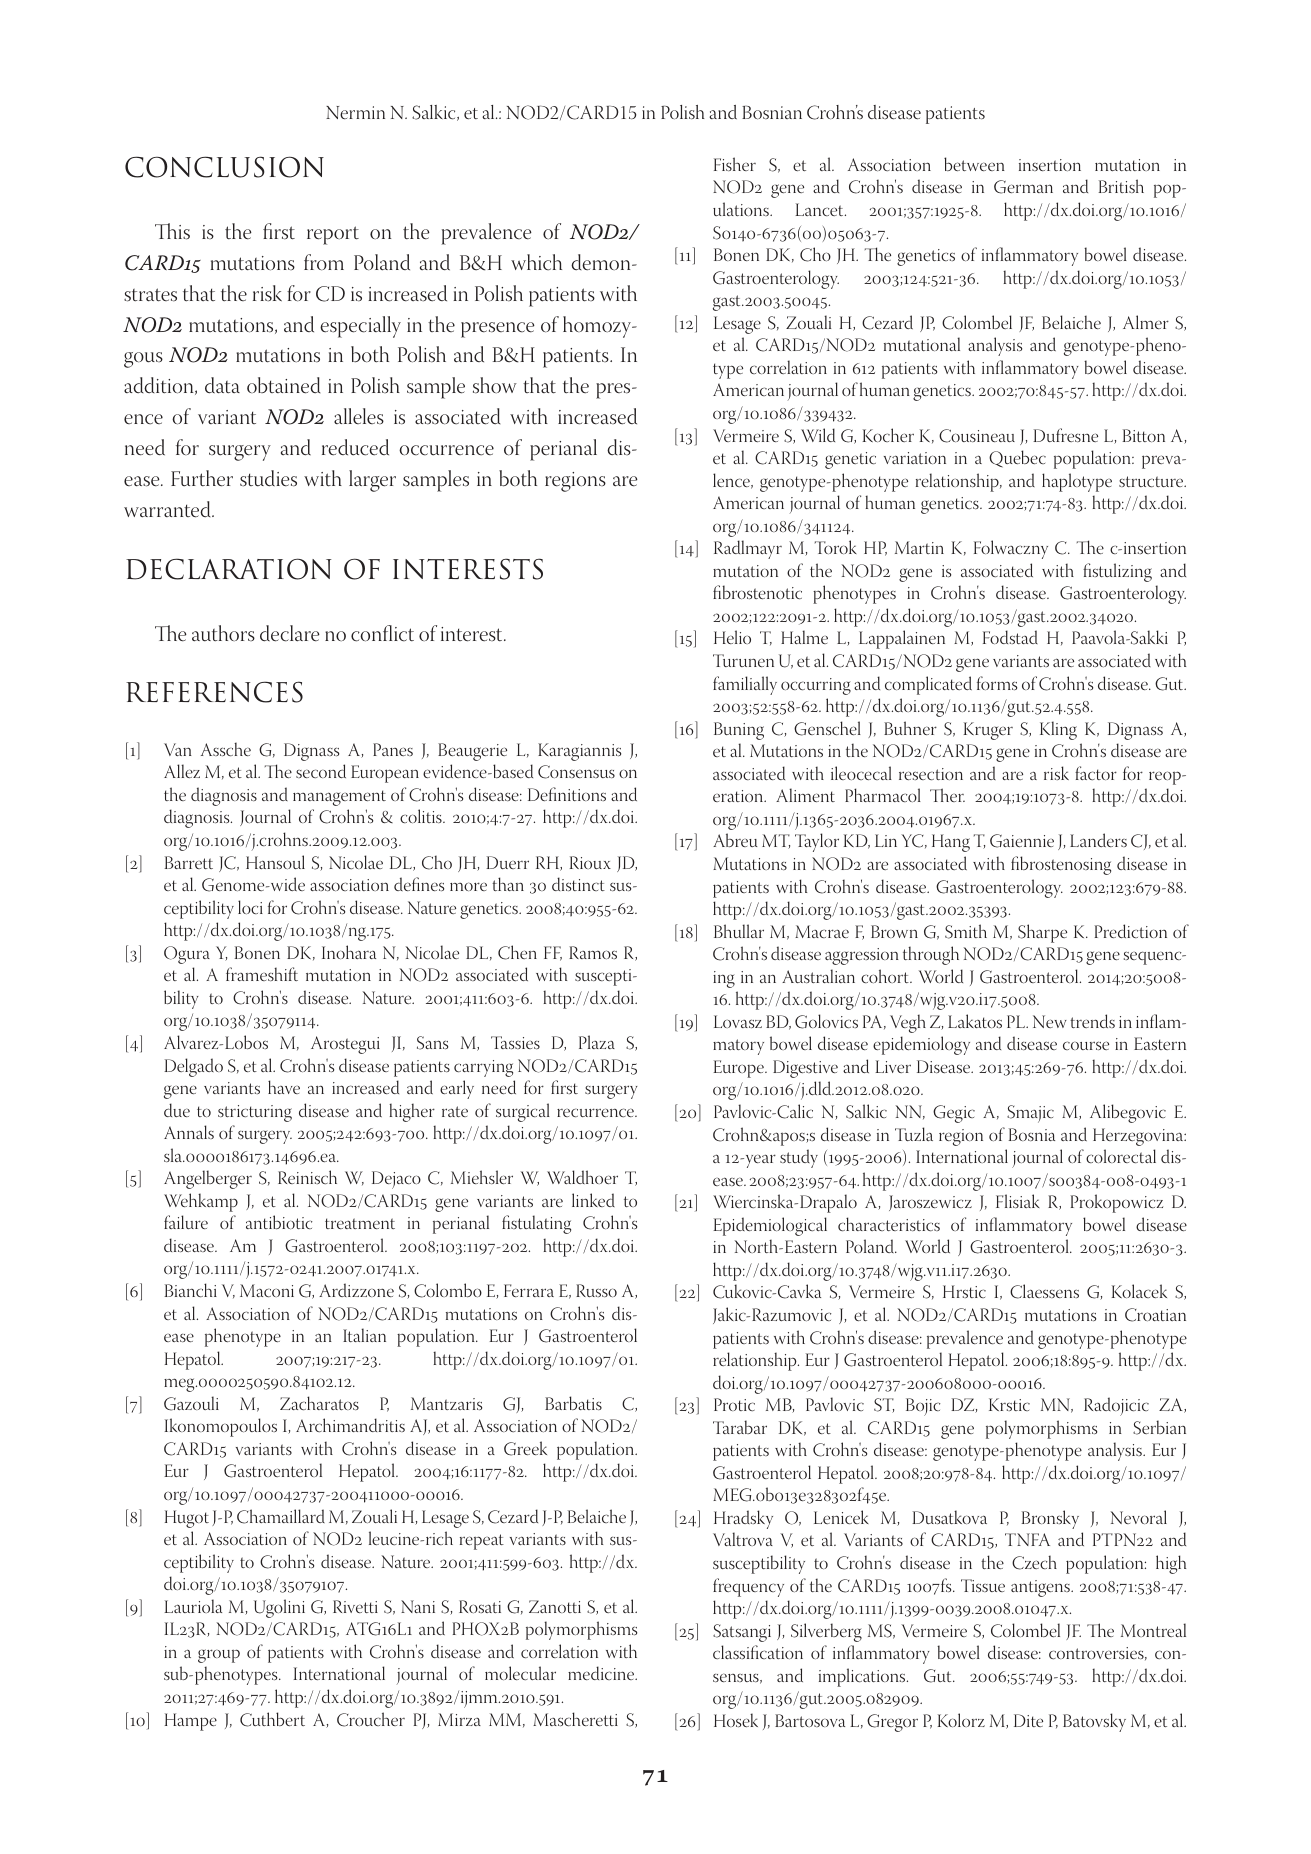 The width and height of the document is (1311, 1854). Describe the element at coordinates (272, 1719) in the document. I see `Cuthbert` at that location.
